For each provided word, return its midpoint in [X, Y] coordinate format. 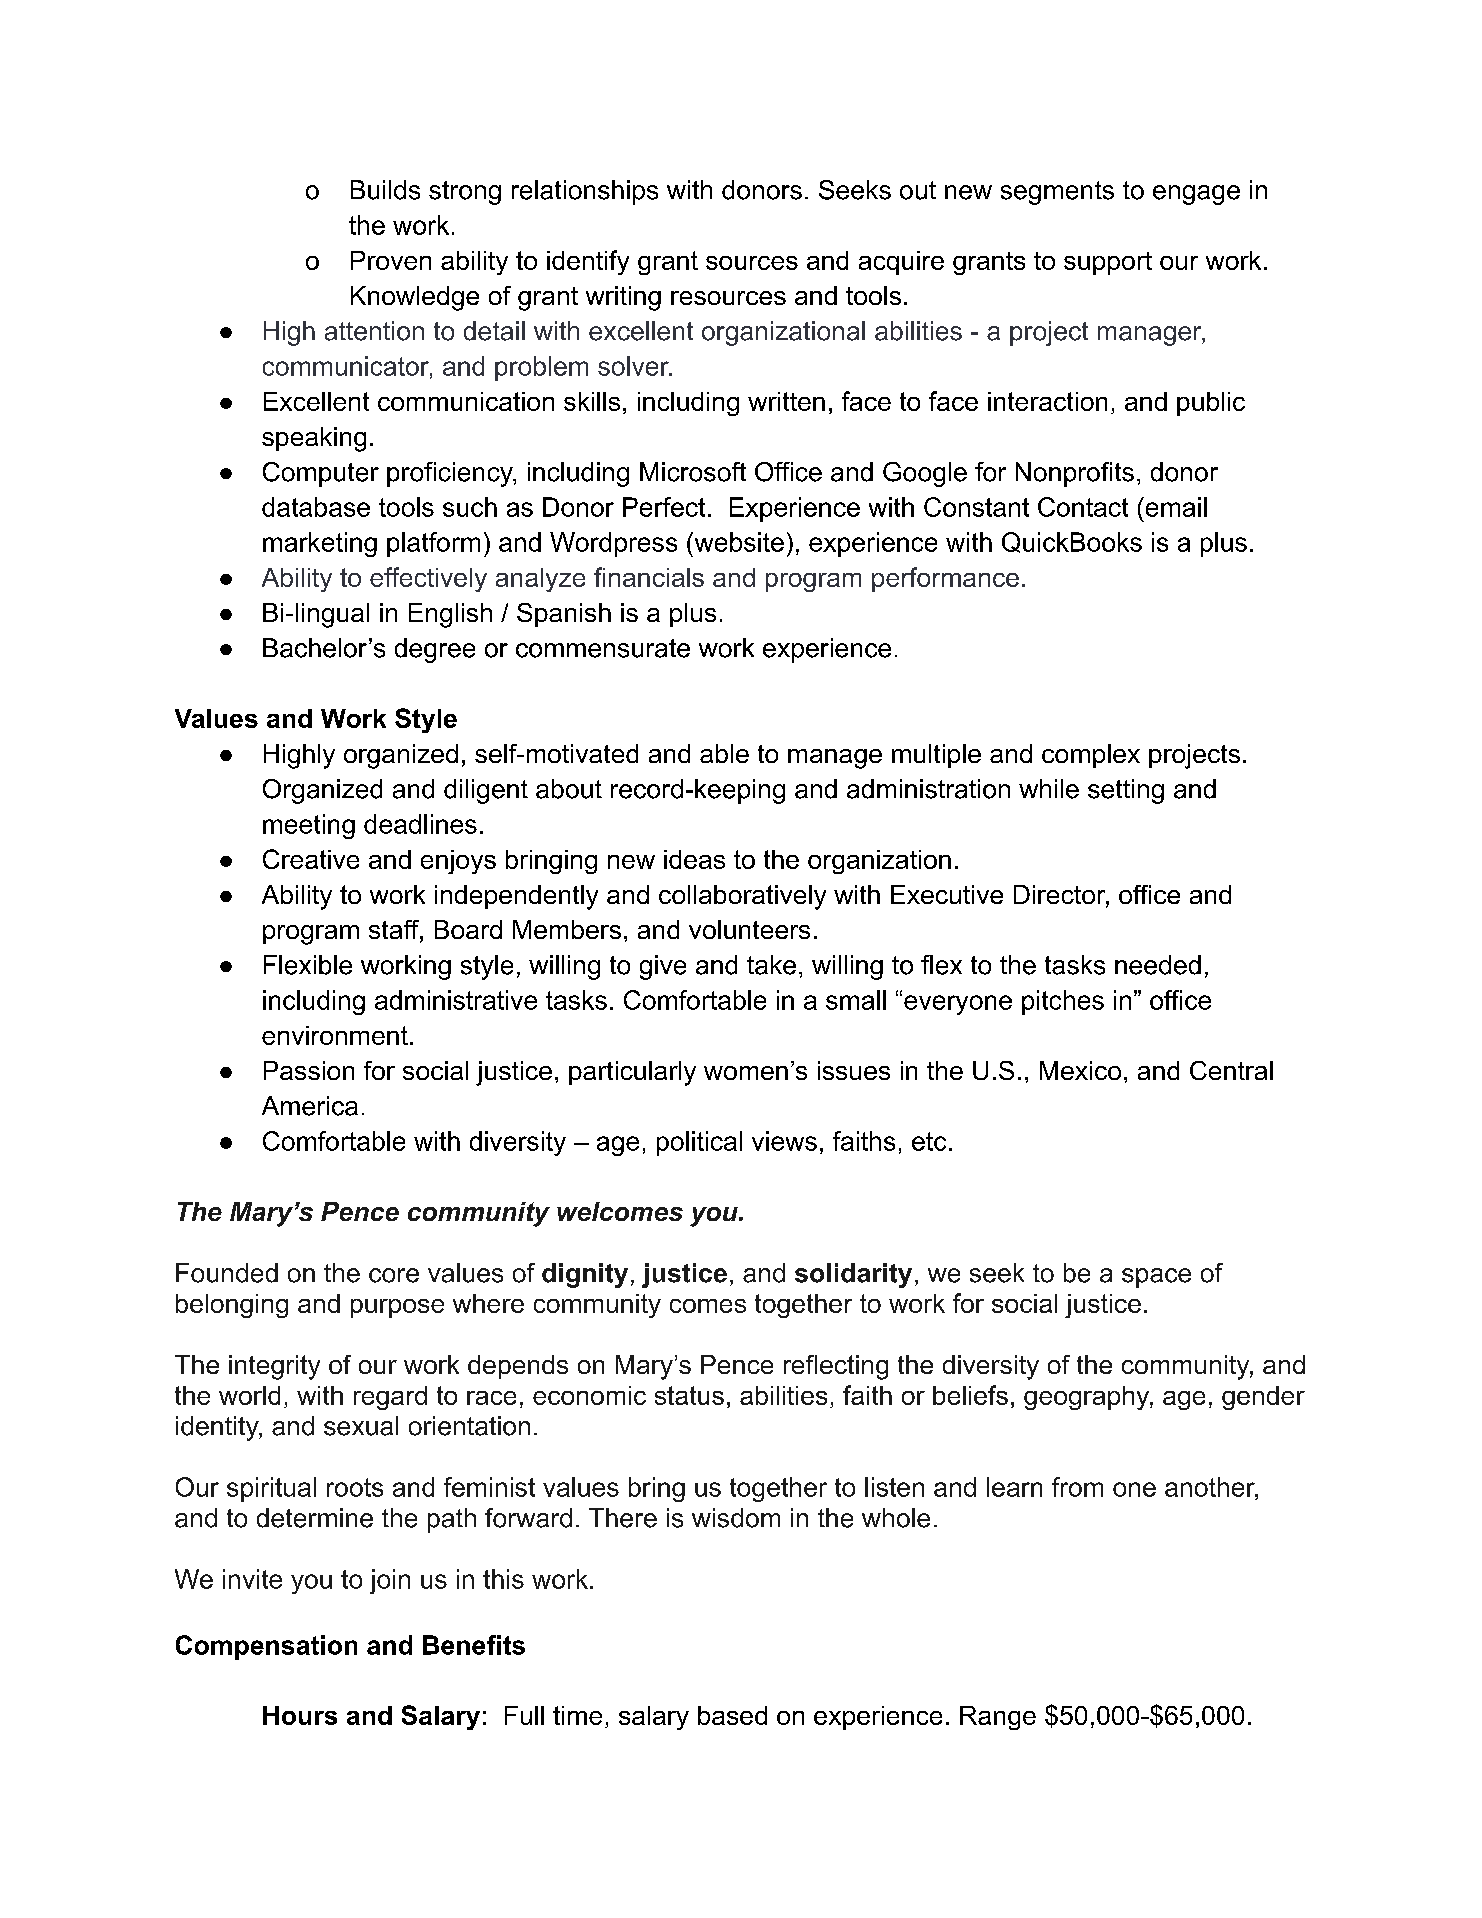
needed [1158, 965]
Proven [391, 260]
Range [998, 1718]
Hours [300, 1715]
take [771, 965]
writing [623, 298]
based [732, 1715]
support [1108, 263]
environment [335, 1035]
